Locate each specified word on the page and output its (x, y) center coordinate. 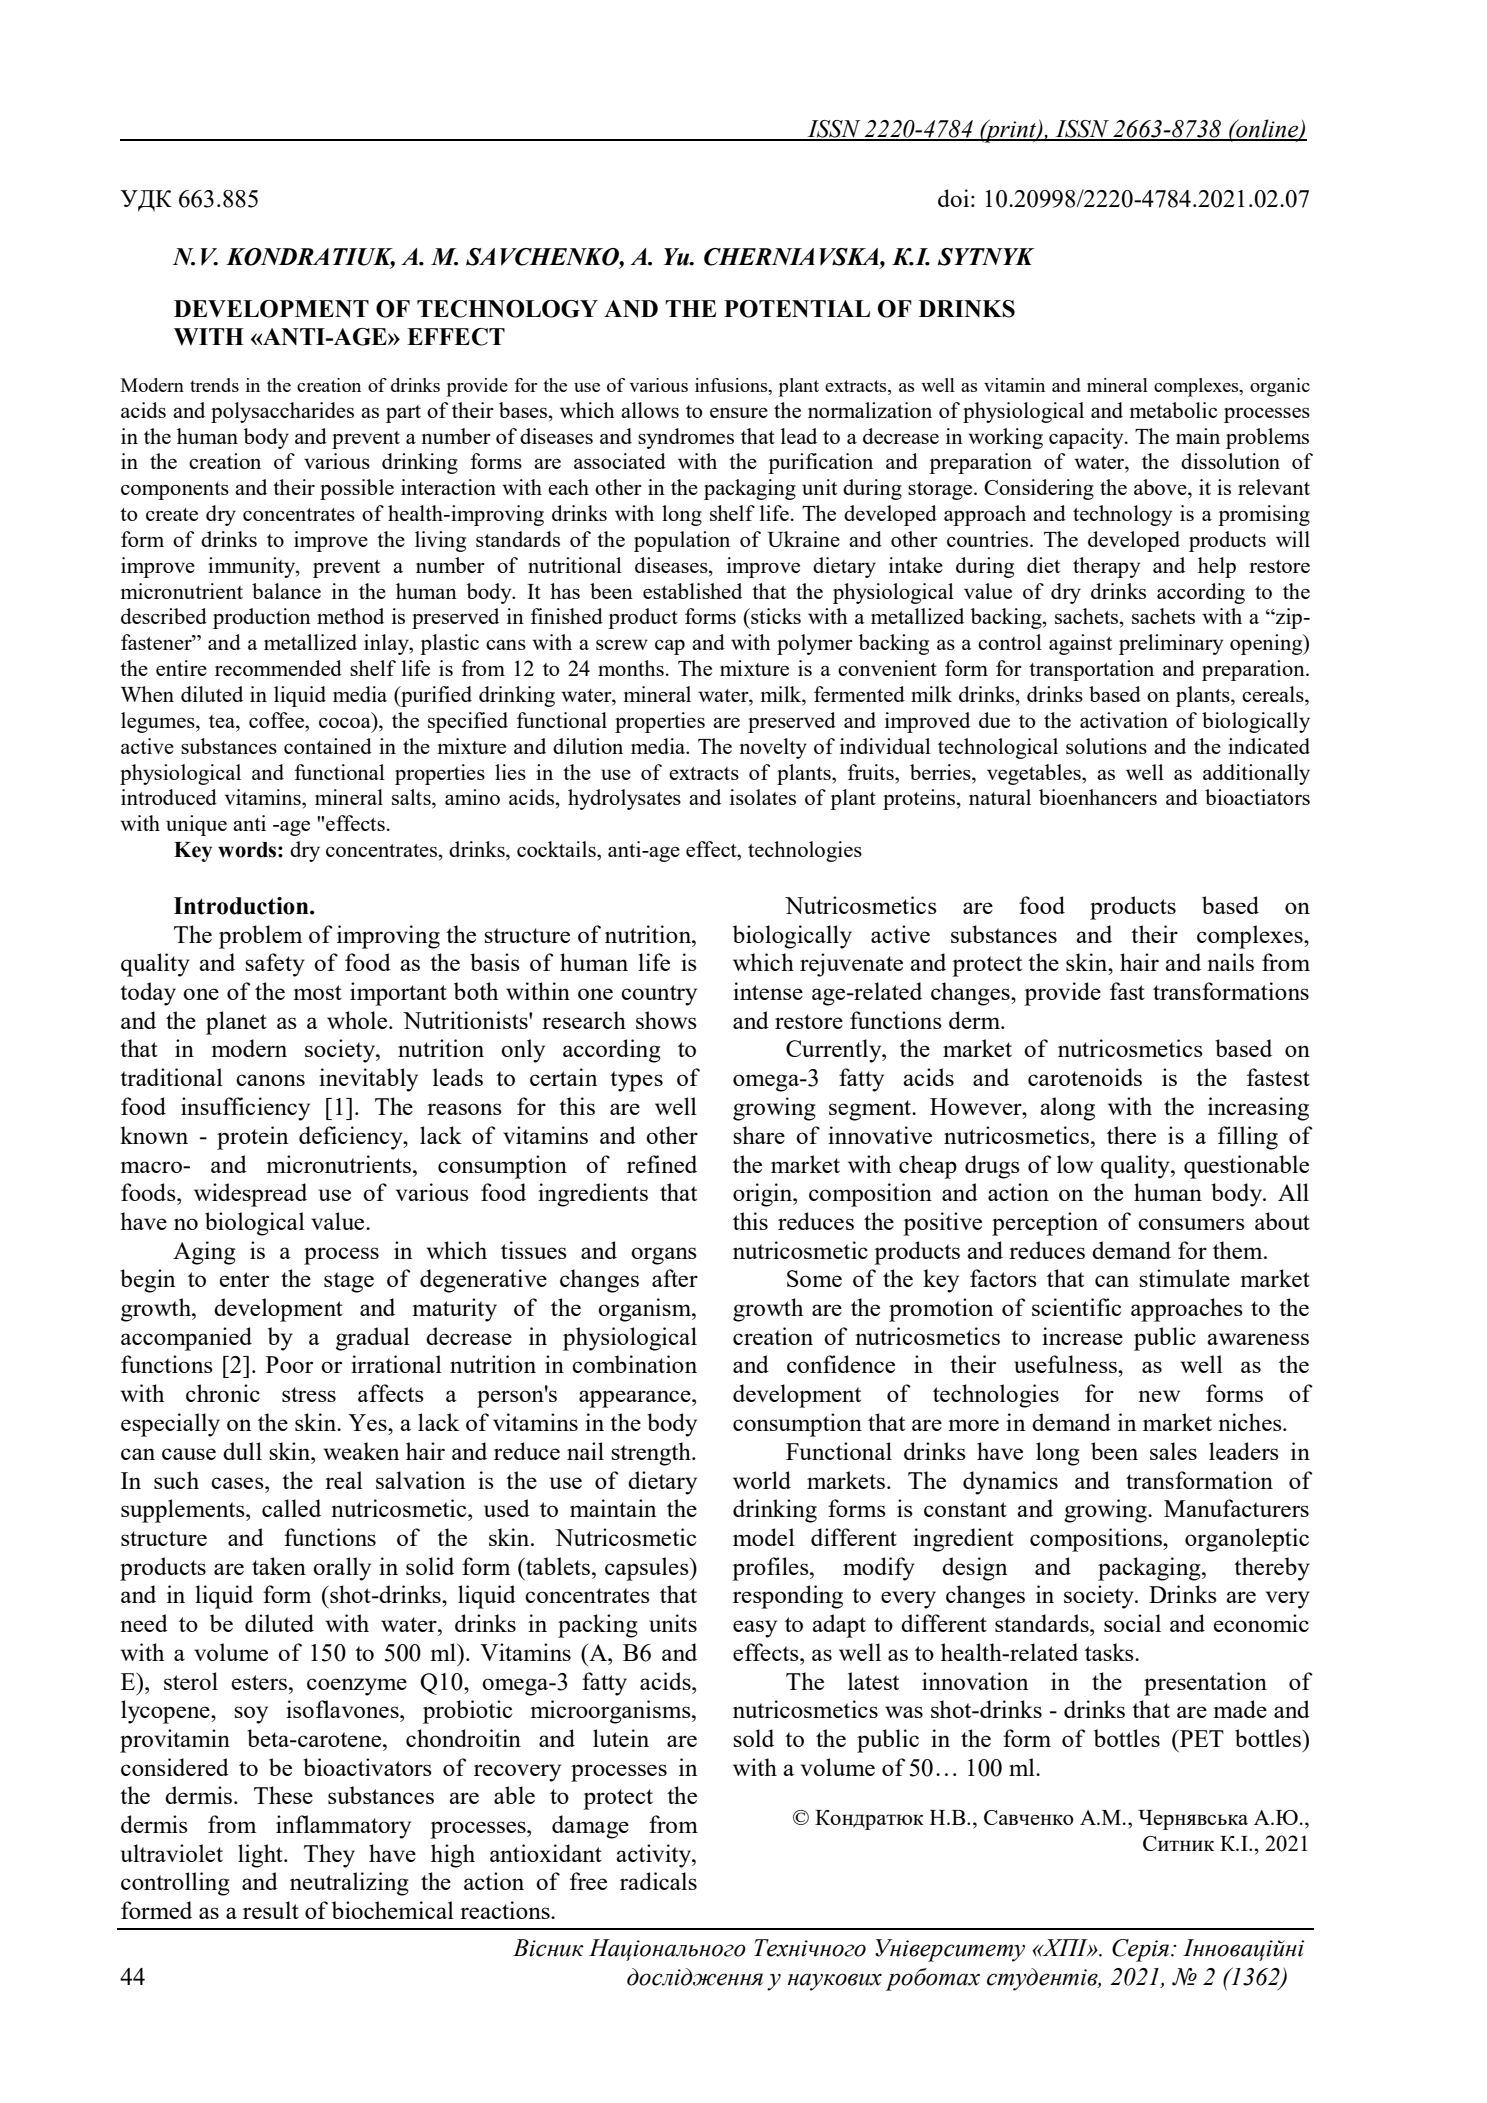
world (762, 1480)
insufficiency (245, 1109)
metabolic (1174, 410)
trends (214, 385)
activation (1124, 720)
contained (328, 746)
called (291, 1508)
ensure (739, 412)
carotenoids (1085, 1077)
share (759, 1135)
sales (1173, 1451)
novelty (773, 748)
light (261, 1856)
